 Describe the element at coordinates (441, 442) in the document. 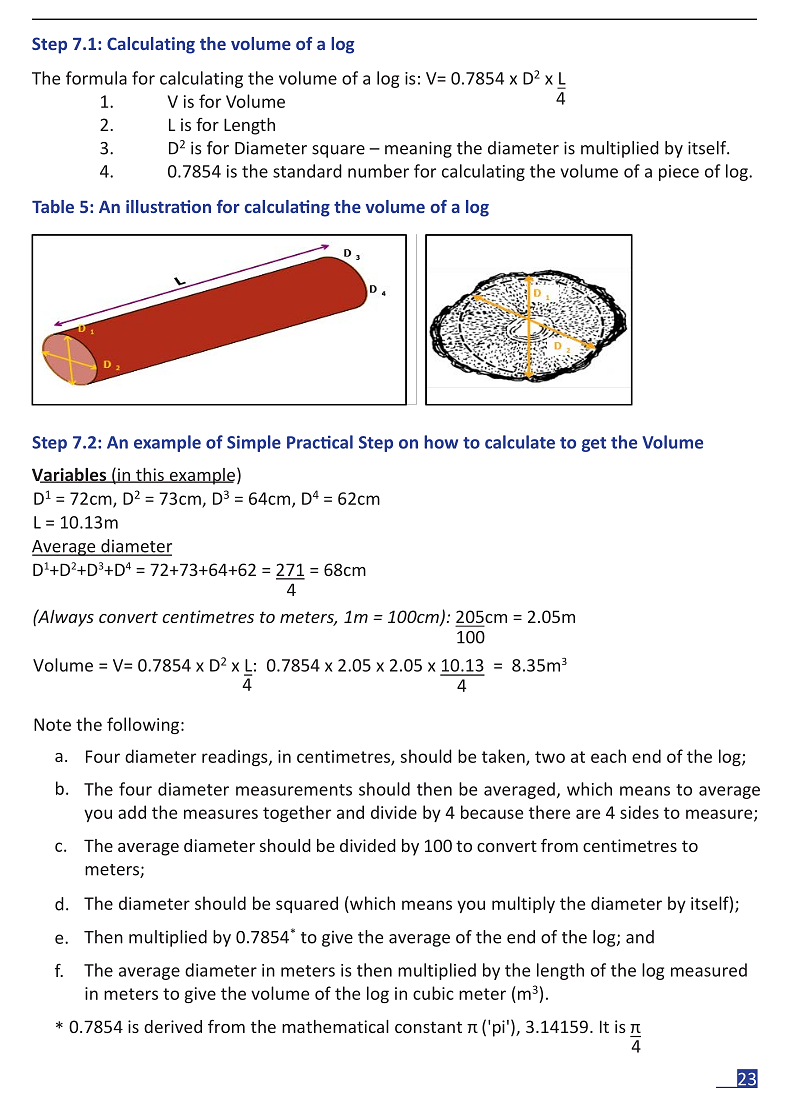

I see `how` at that location.
